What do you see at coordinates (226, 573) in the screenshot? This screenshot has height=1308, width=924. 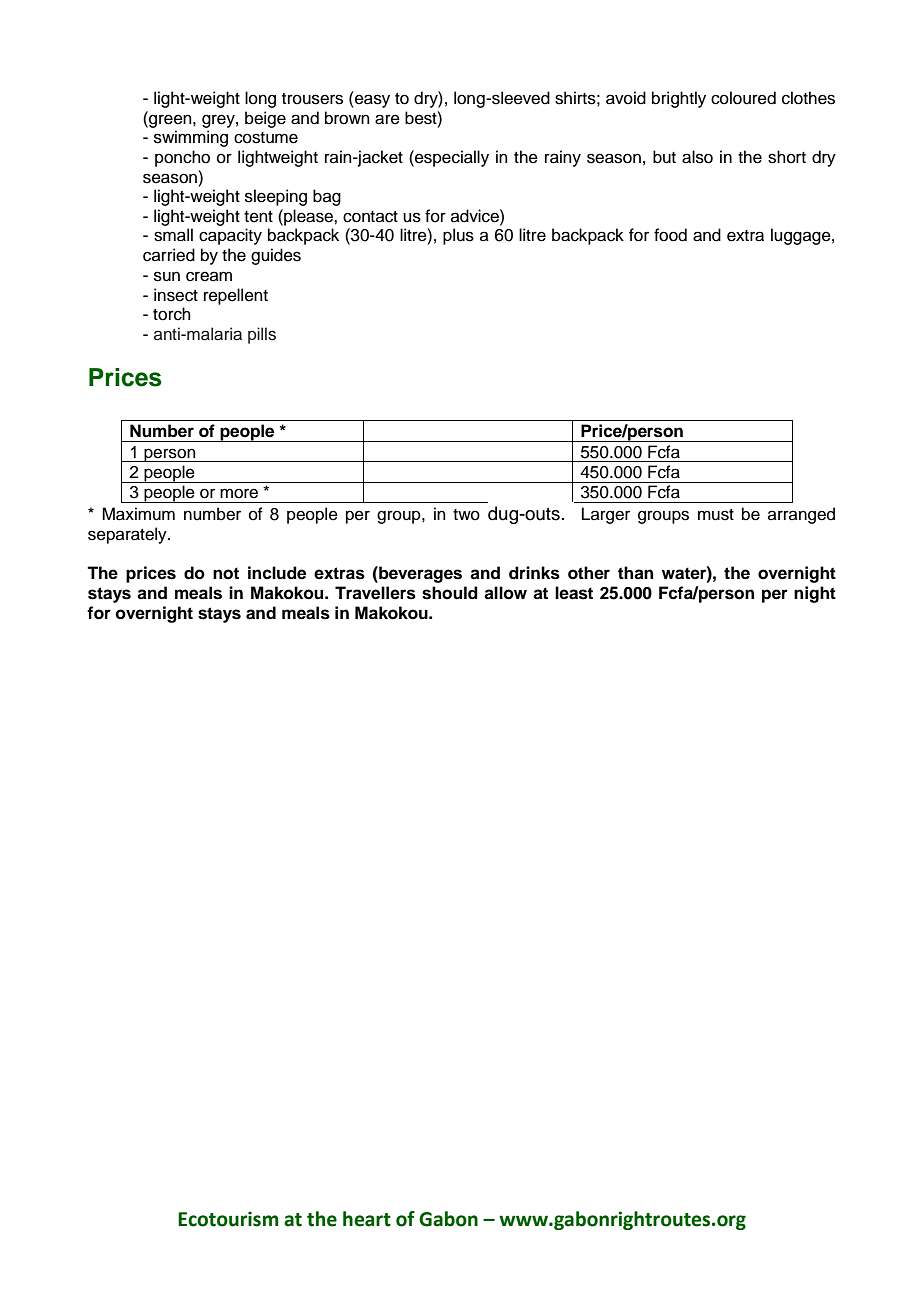 I see `not` at bounding box center [226, 573].
